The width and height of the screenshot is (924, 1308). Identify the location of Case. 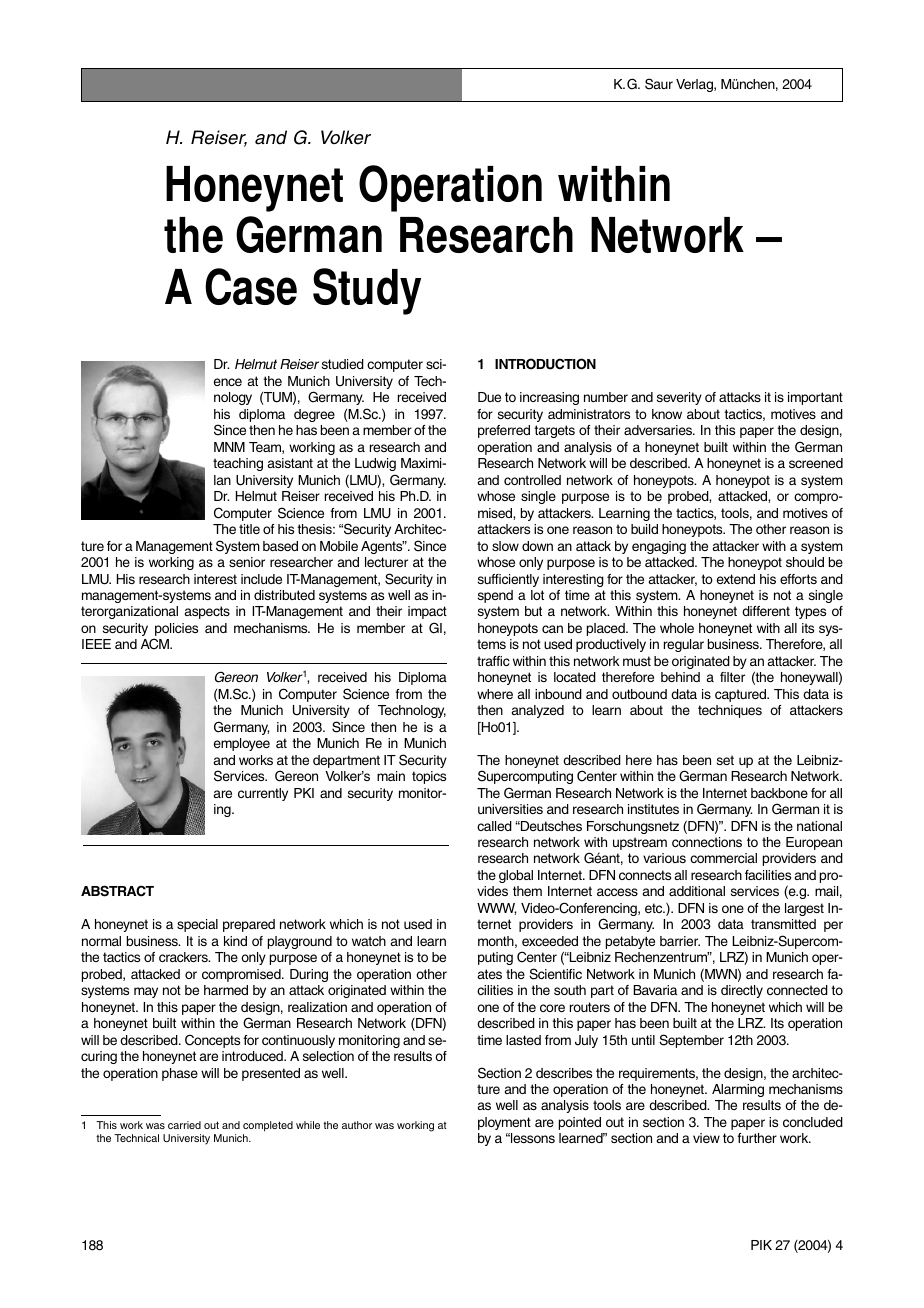
(251, 286).
